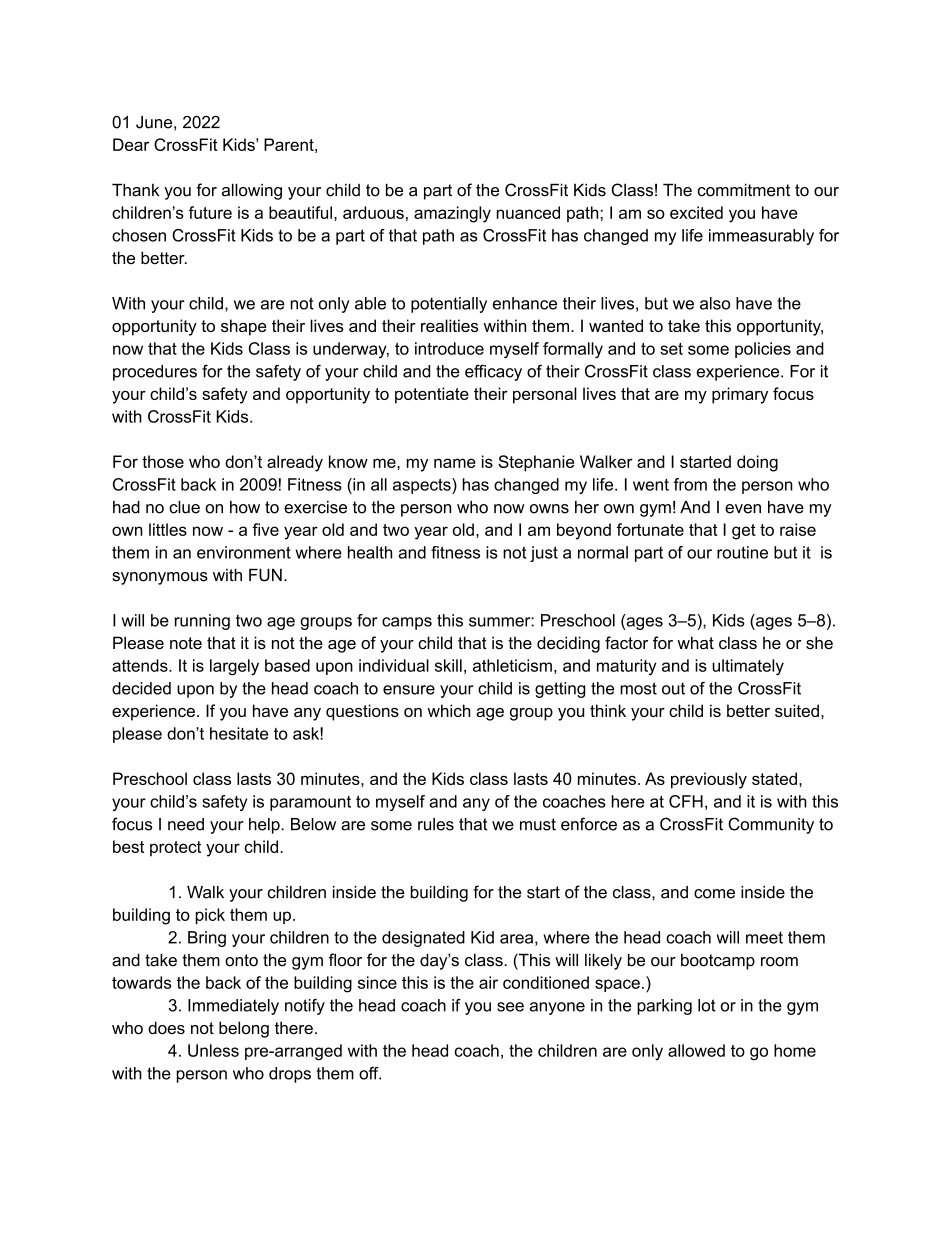 The image size is (952, 1233). What do you see at coordinates (213, 1050) in the screenshot?
I see `Unless` at bounding box center [213, 1050].
